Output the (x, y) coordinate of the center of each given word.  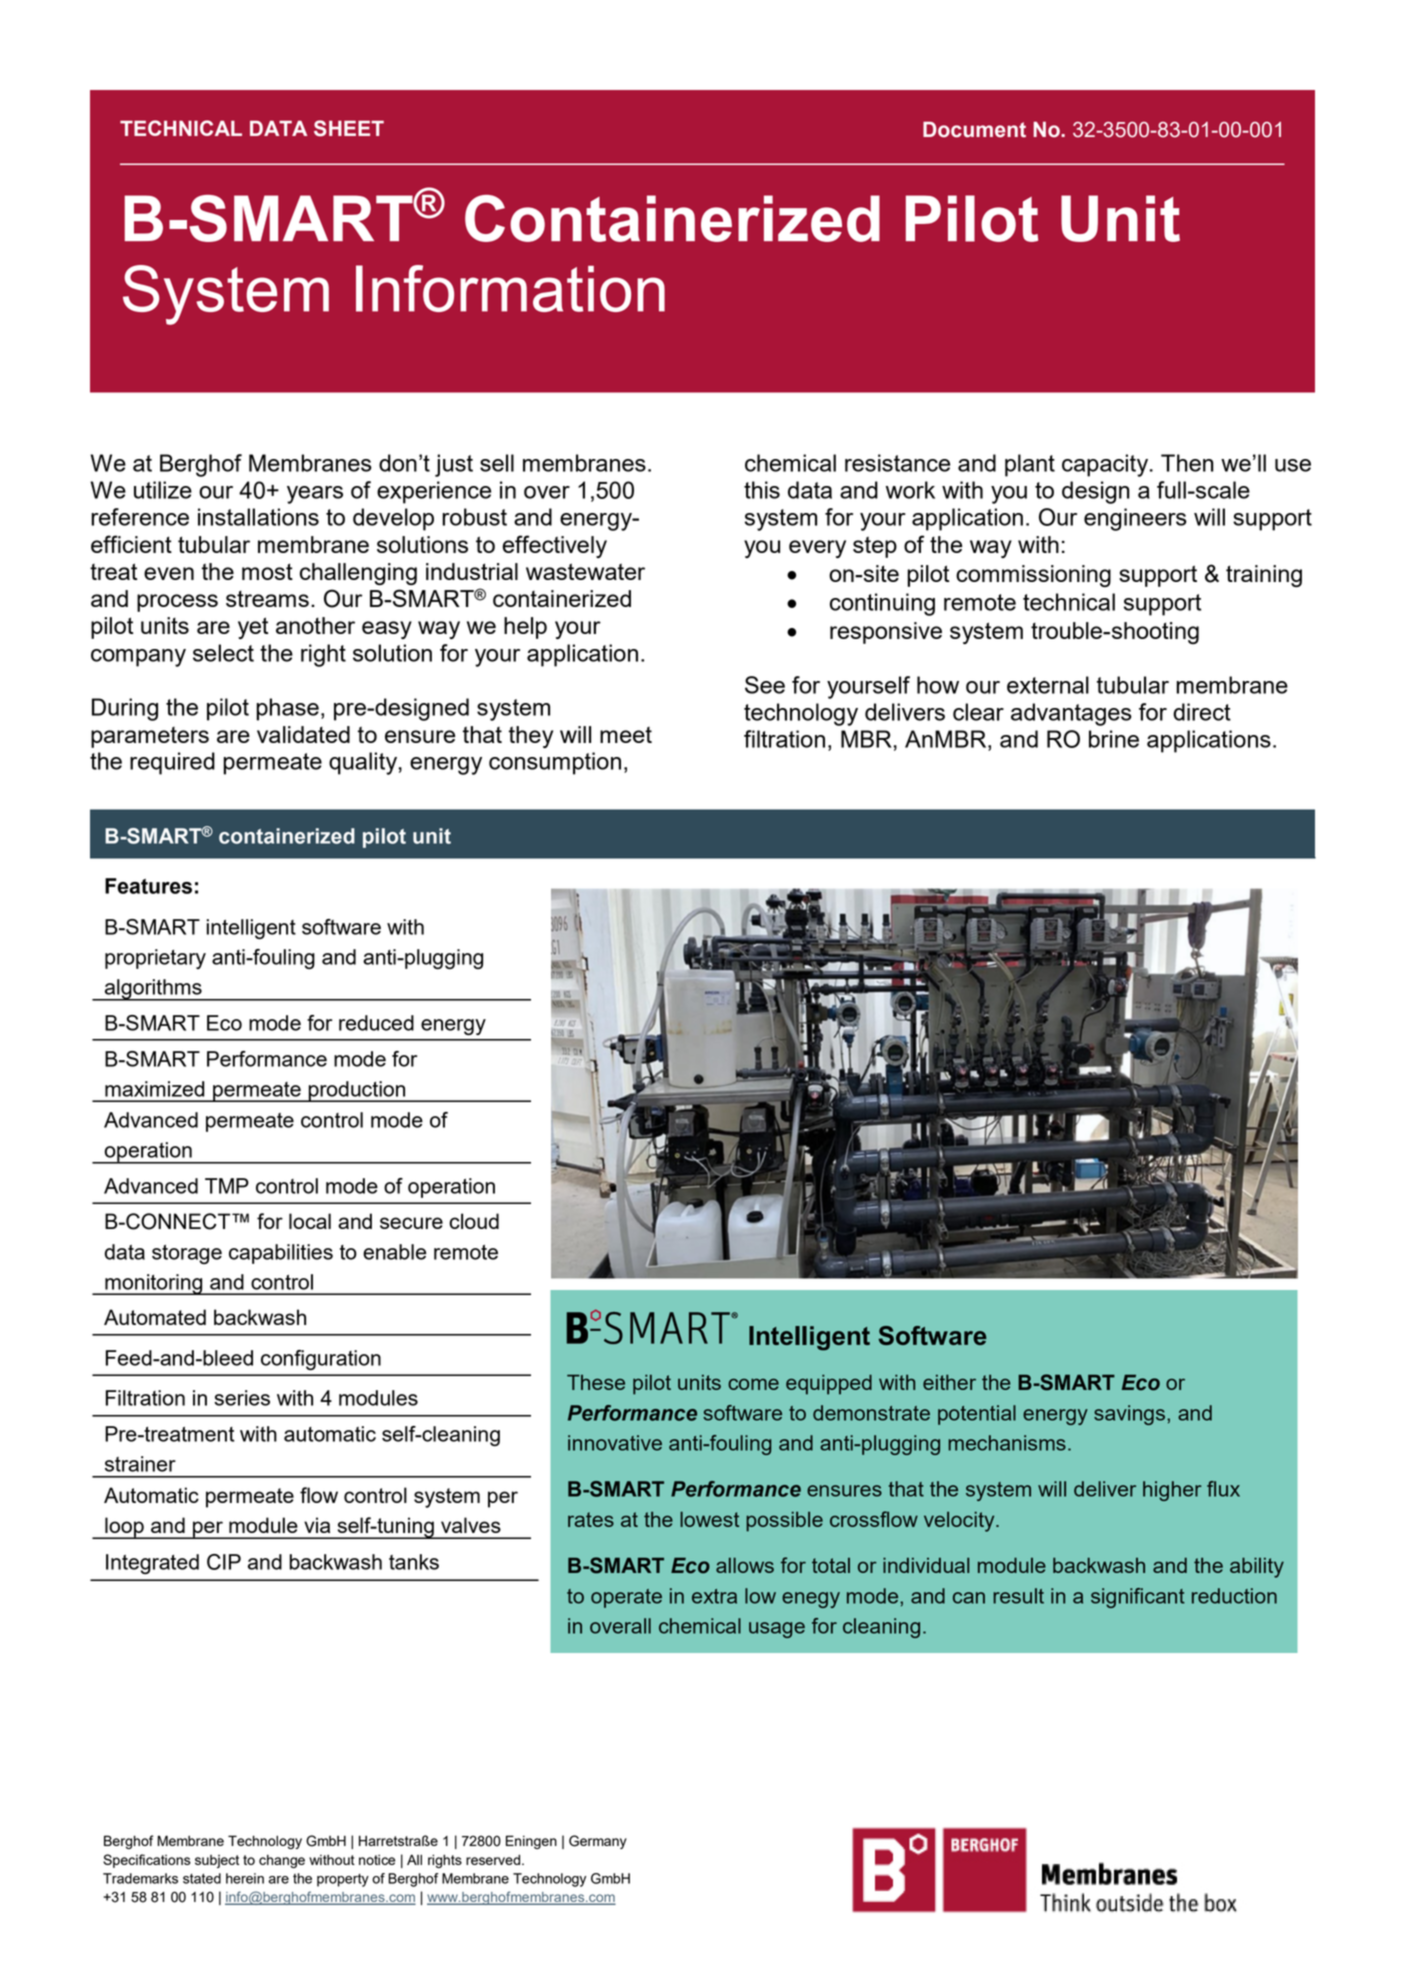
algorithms (153, 990)
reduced (376, 1023)
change (282, 1861)
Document (974, 129)
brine (1114, 739)
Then (1187, 463)
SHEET (349, 128)
